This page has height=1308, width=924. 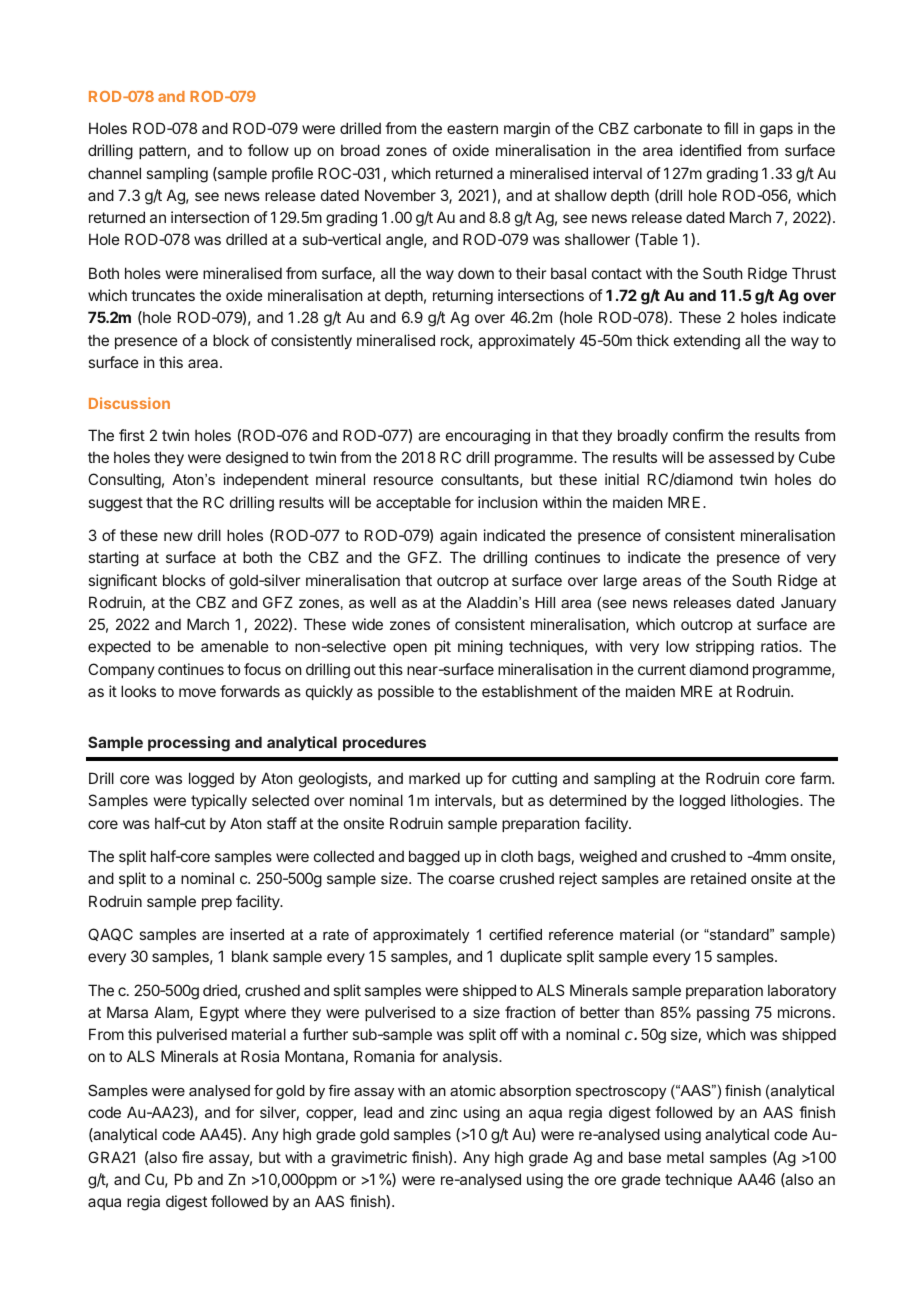 I want to click on pattern, so click(x=162, y=152).
